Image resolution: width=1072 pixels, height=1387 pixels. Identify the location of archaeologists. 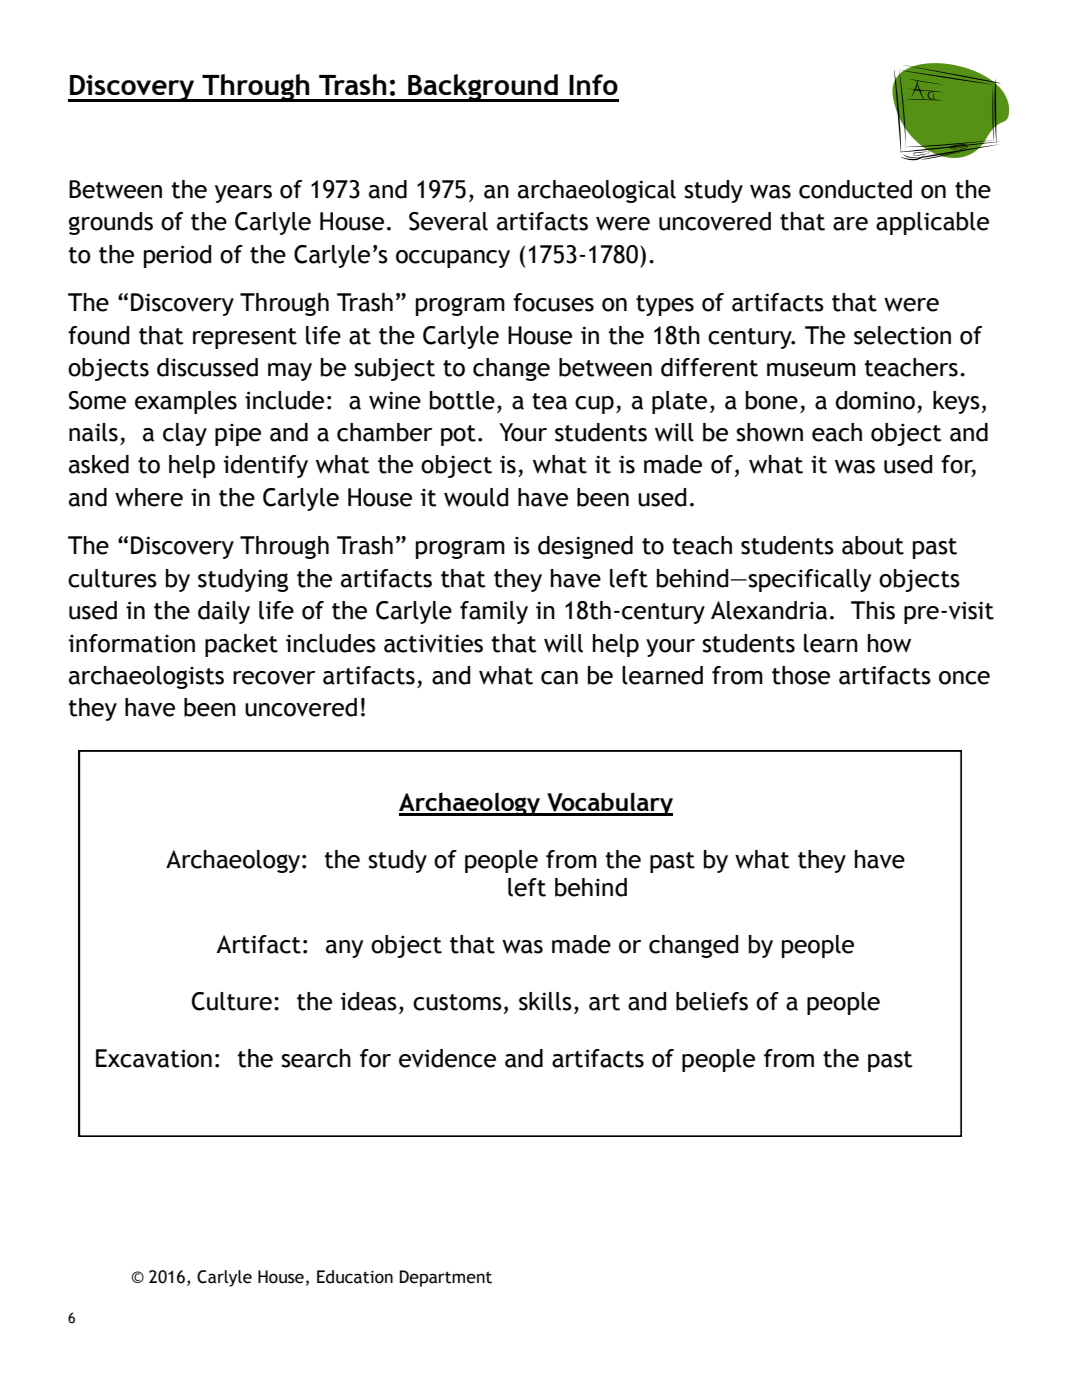
(146, 677).
